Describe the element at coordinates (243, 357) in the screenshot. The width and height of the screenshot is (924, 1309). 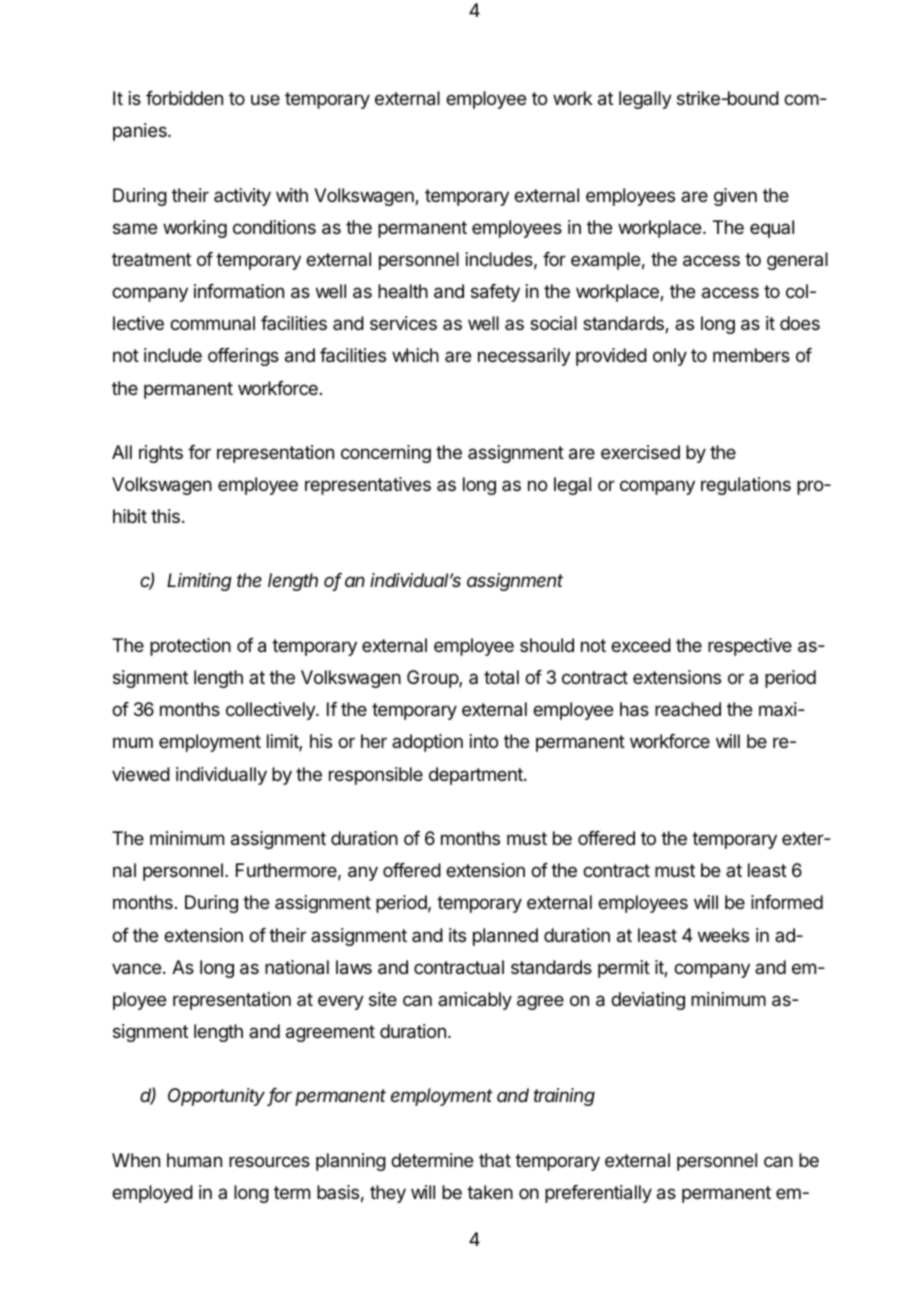
I see `offerings` at that location.
